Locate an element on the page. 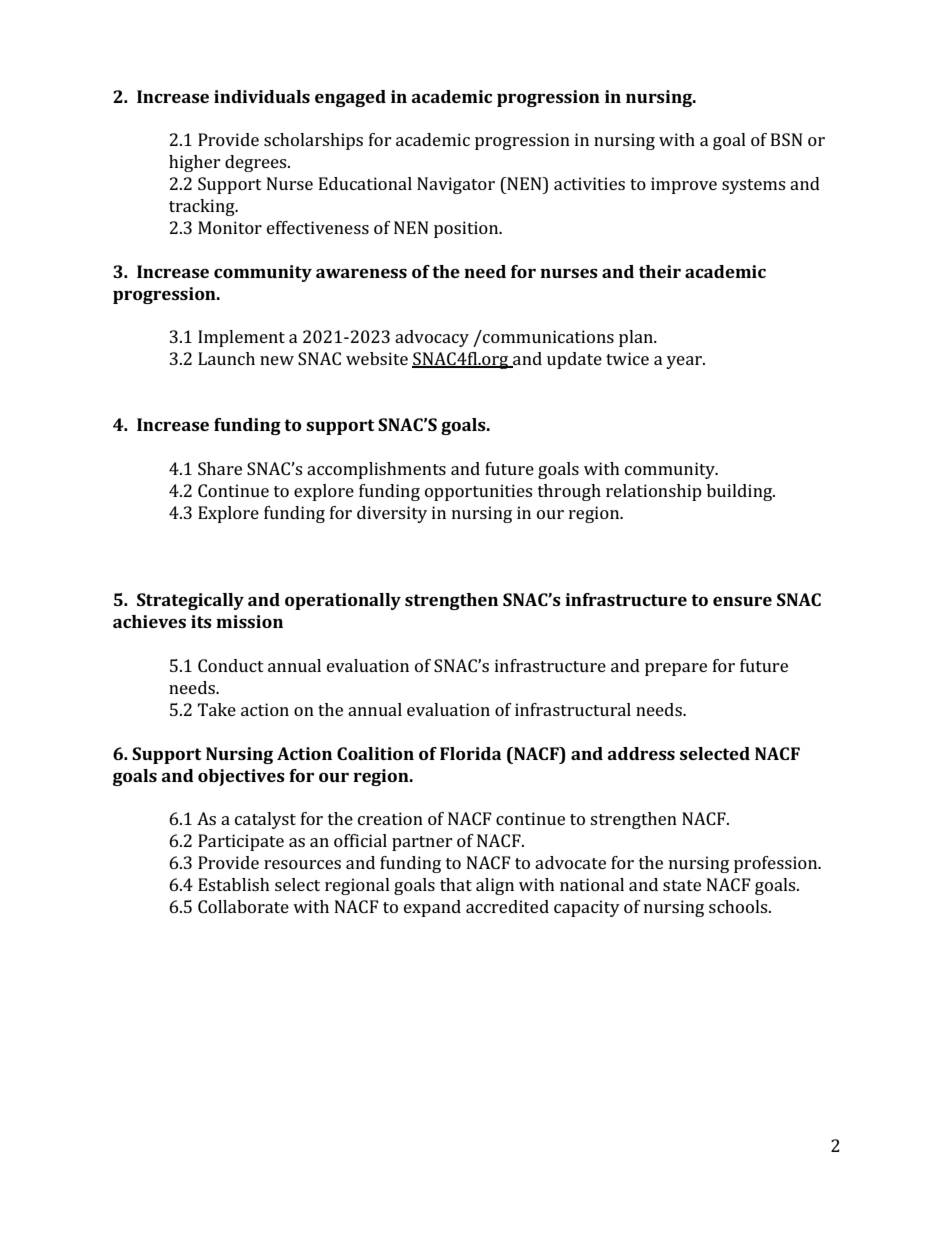 The height and width of the image is (1233, 952). advocacy is located at coordinates (432, 338).
